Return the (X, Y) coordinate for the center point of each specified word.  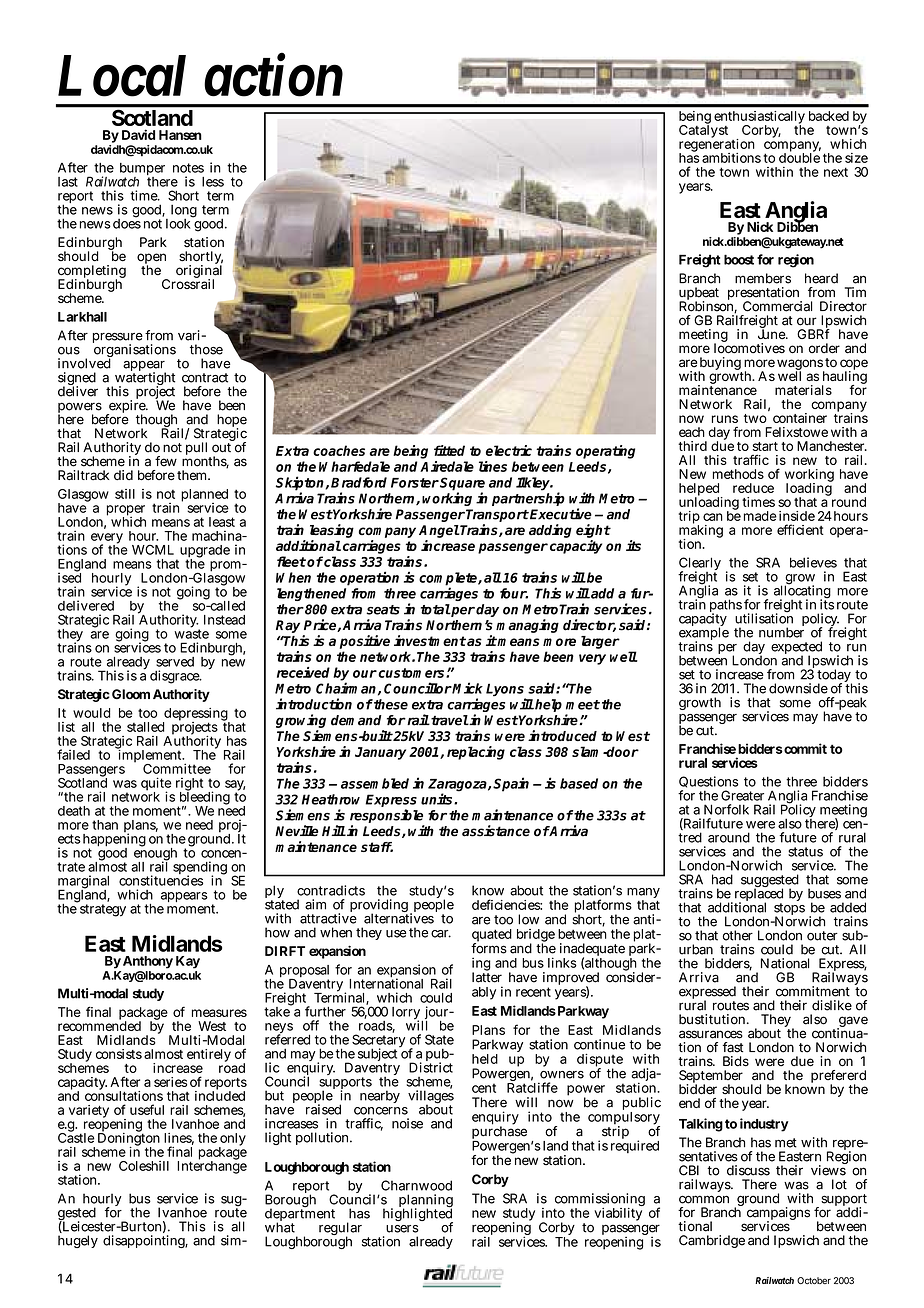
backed (829, 116)
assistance (496, 831)
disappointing (145, 1241)
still (125, 494)
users (402, 1229)
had (722, 879)
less (213, 182)
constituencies (161, 880)
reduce (753, 488)
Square (462, 485)
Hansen (180, 135)
